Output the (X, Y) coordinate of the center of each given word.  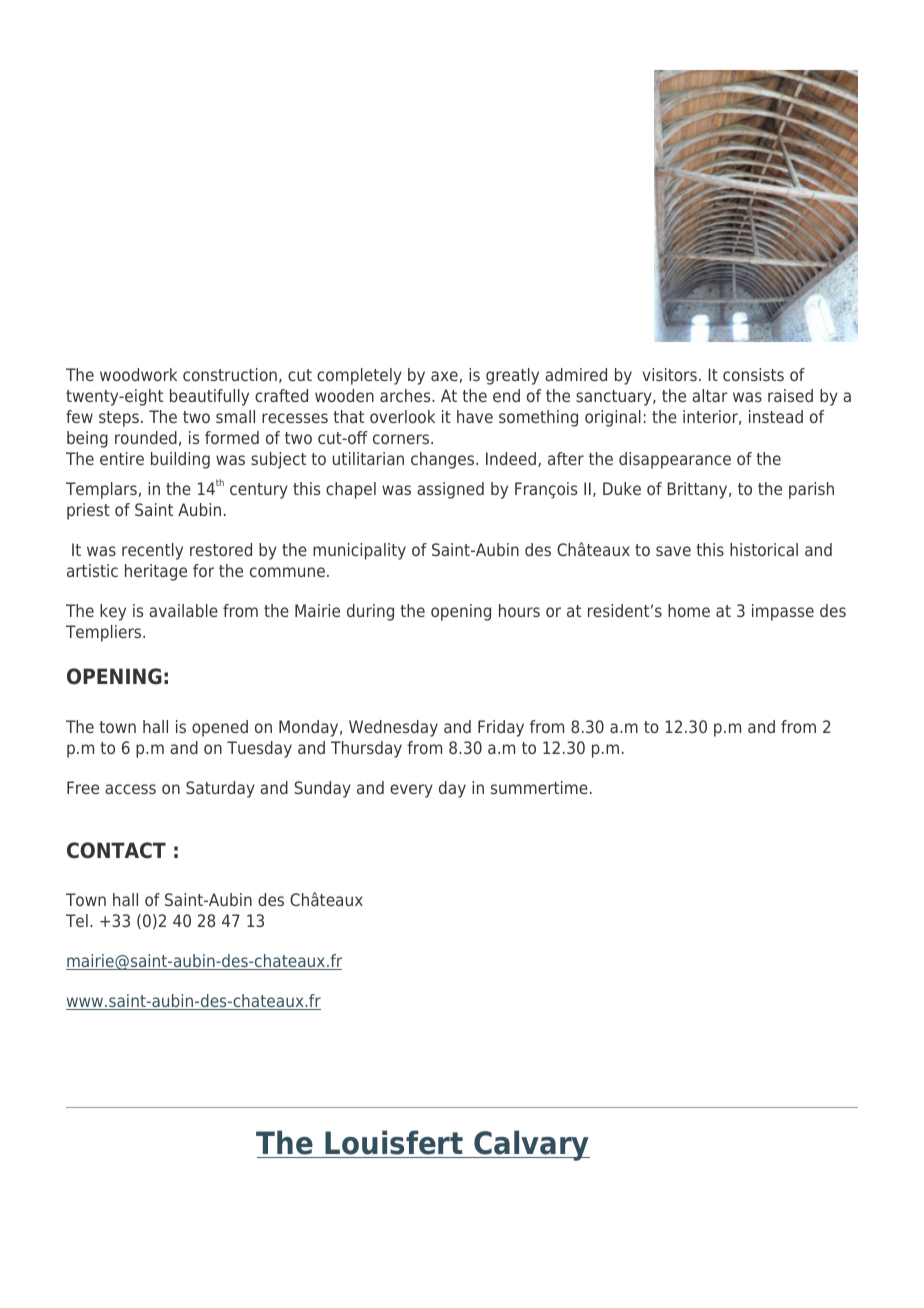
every (411, 791)
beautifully (209, 397)
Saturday (220, 789)
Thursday (366, 749)
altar (710, 395)
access (130, 789)
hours (519, 610)
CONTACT (116, 850)
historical (764, 549)
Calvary (531, 1145)
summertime (539, 787)
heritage (156, 572)
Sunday (323, 789)
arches (406, 395)
